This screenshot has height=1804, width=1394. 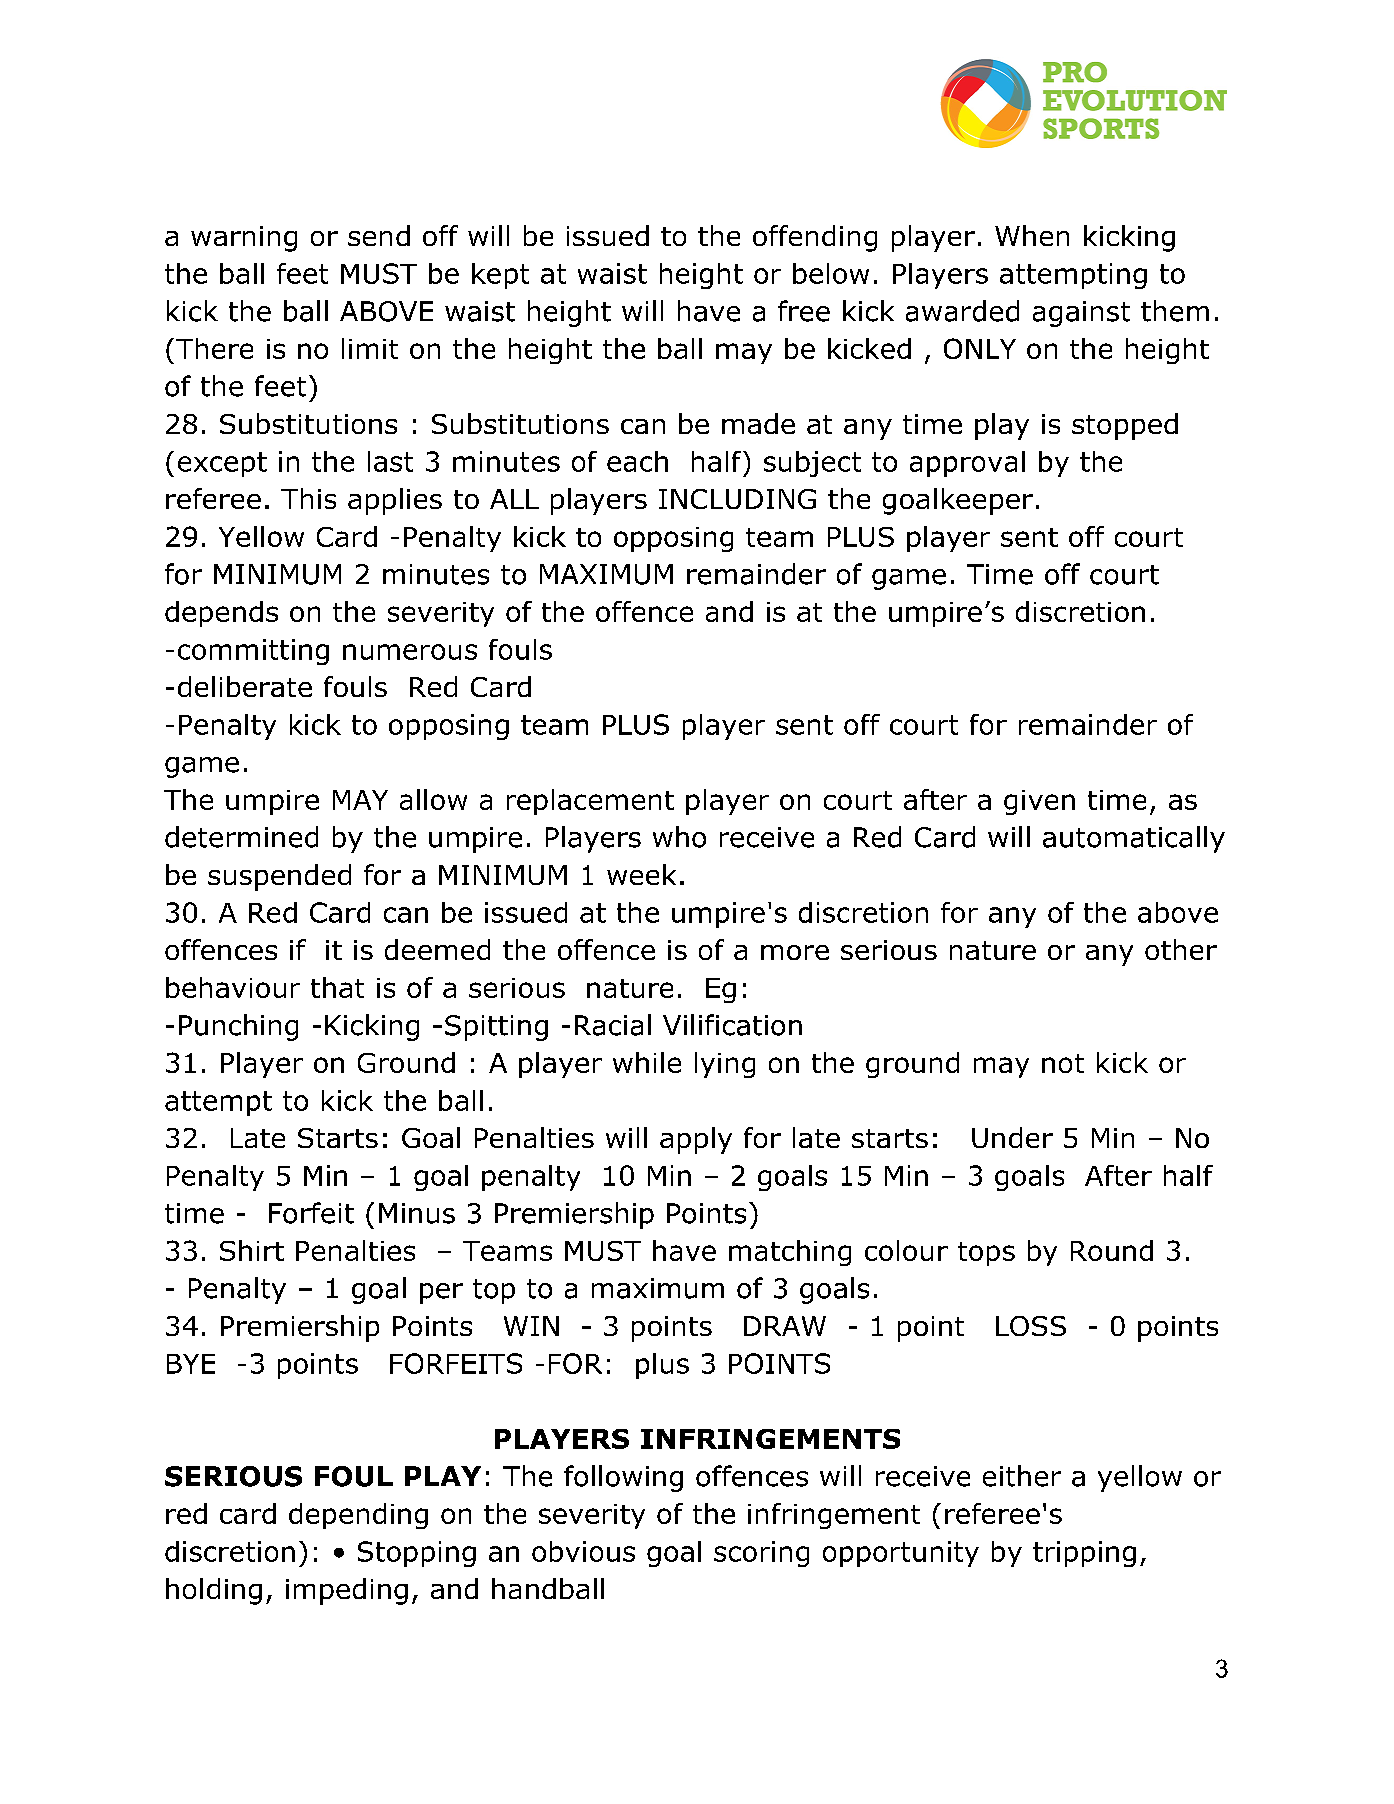 I want to click on warning, so click(x=244, y=239).
